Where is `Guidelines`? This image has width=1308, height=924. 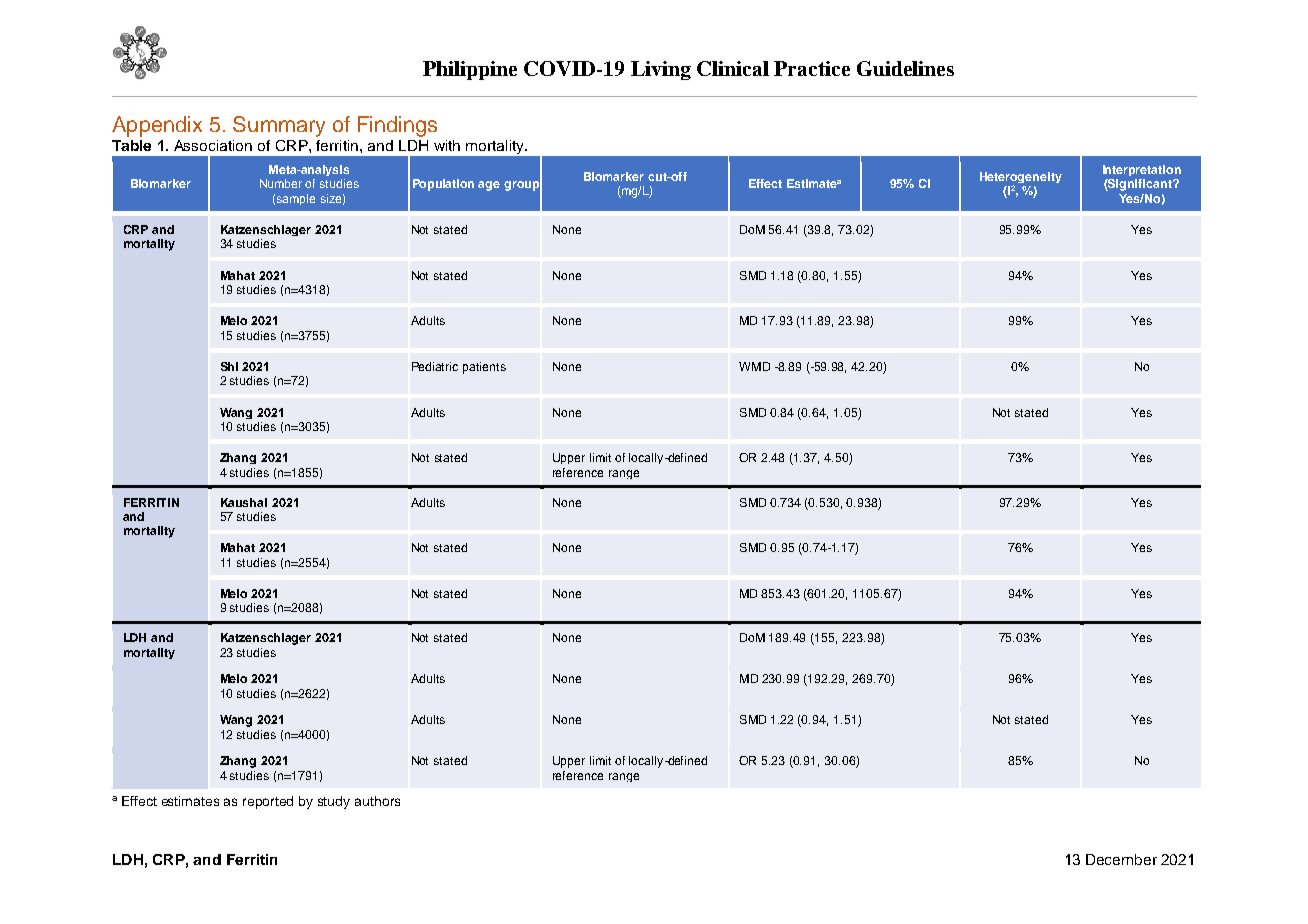
Guidelines is located at coordinates (905, 68).
